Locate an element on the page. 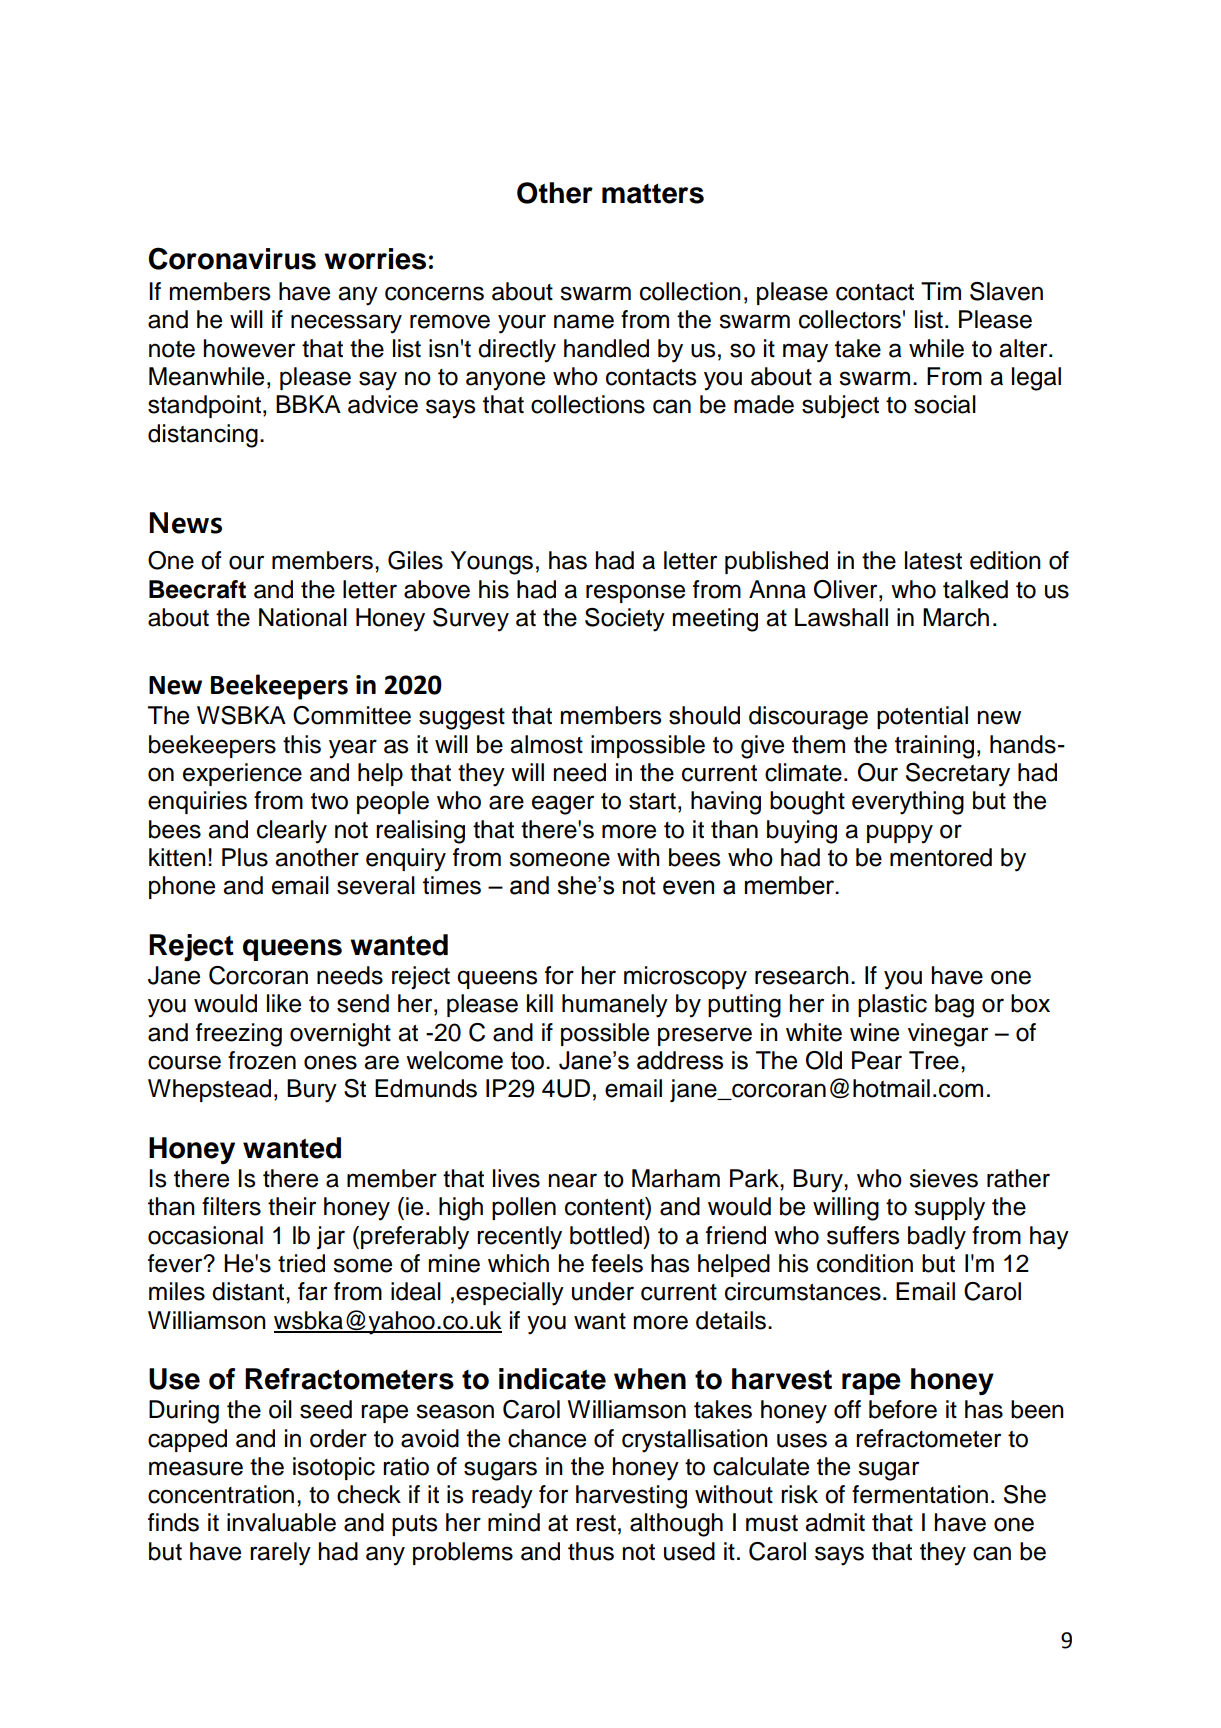  Tree is located at coordinates (934, 1060).
